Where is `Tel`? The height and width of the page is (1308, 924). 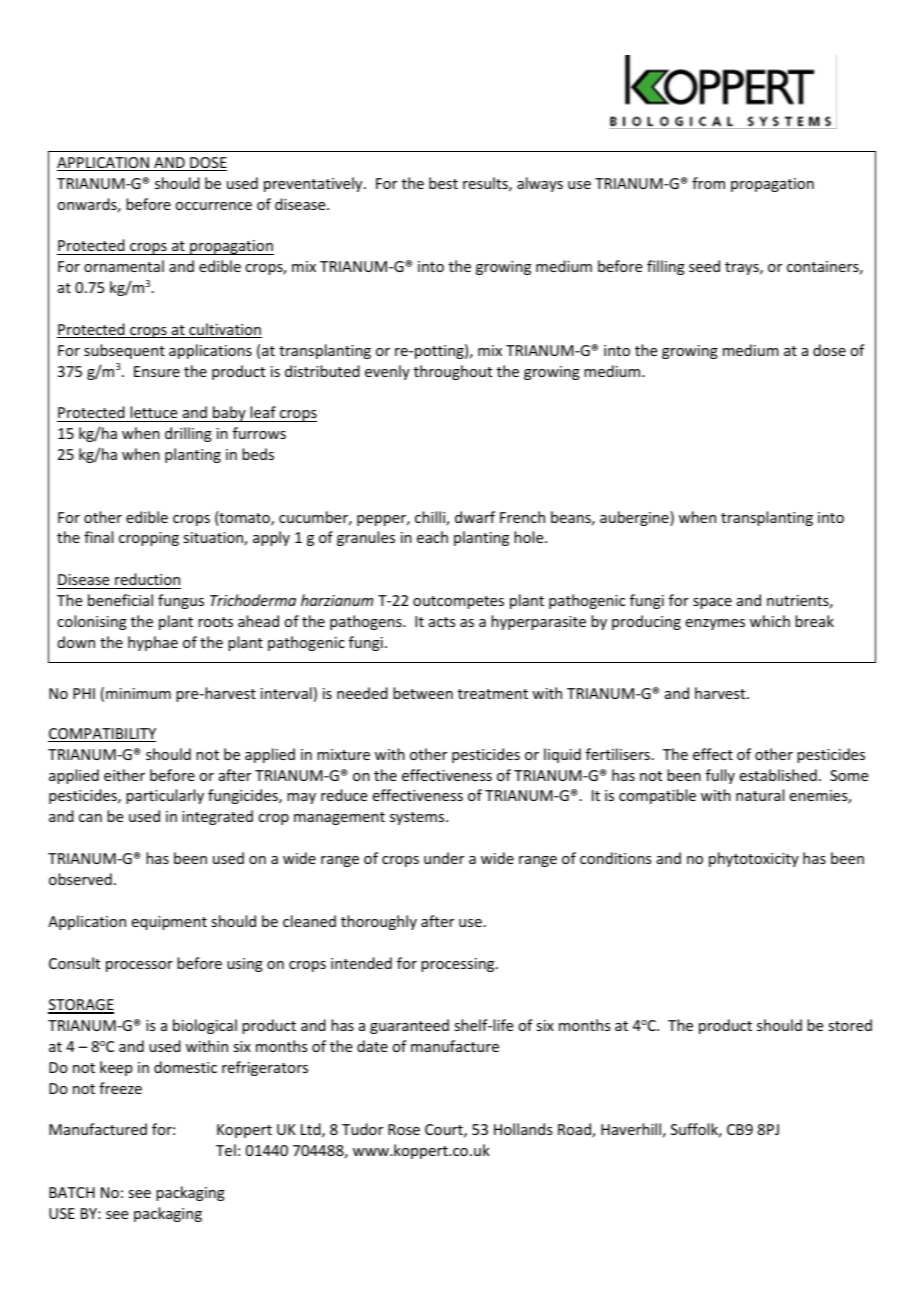 Tel is located at coordinates (226, 1150).
